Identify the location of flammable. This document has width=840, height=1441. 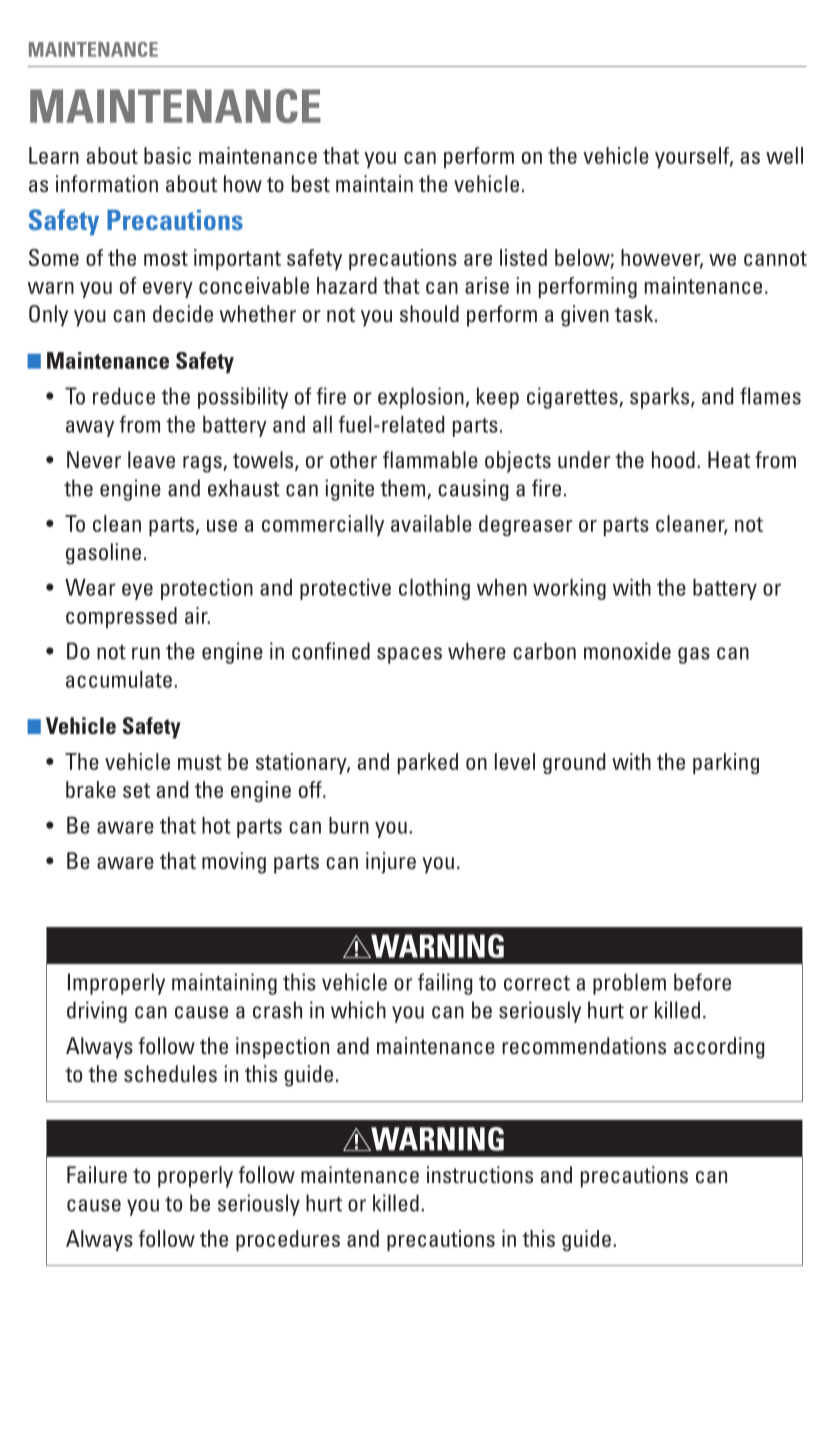
(430, 459).
